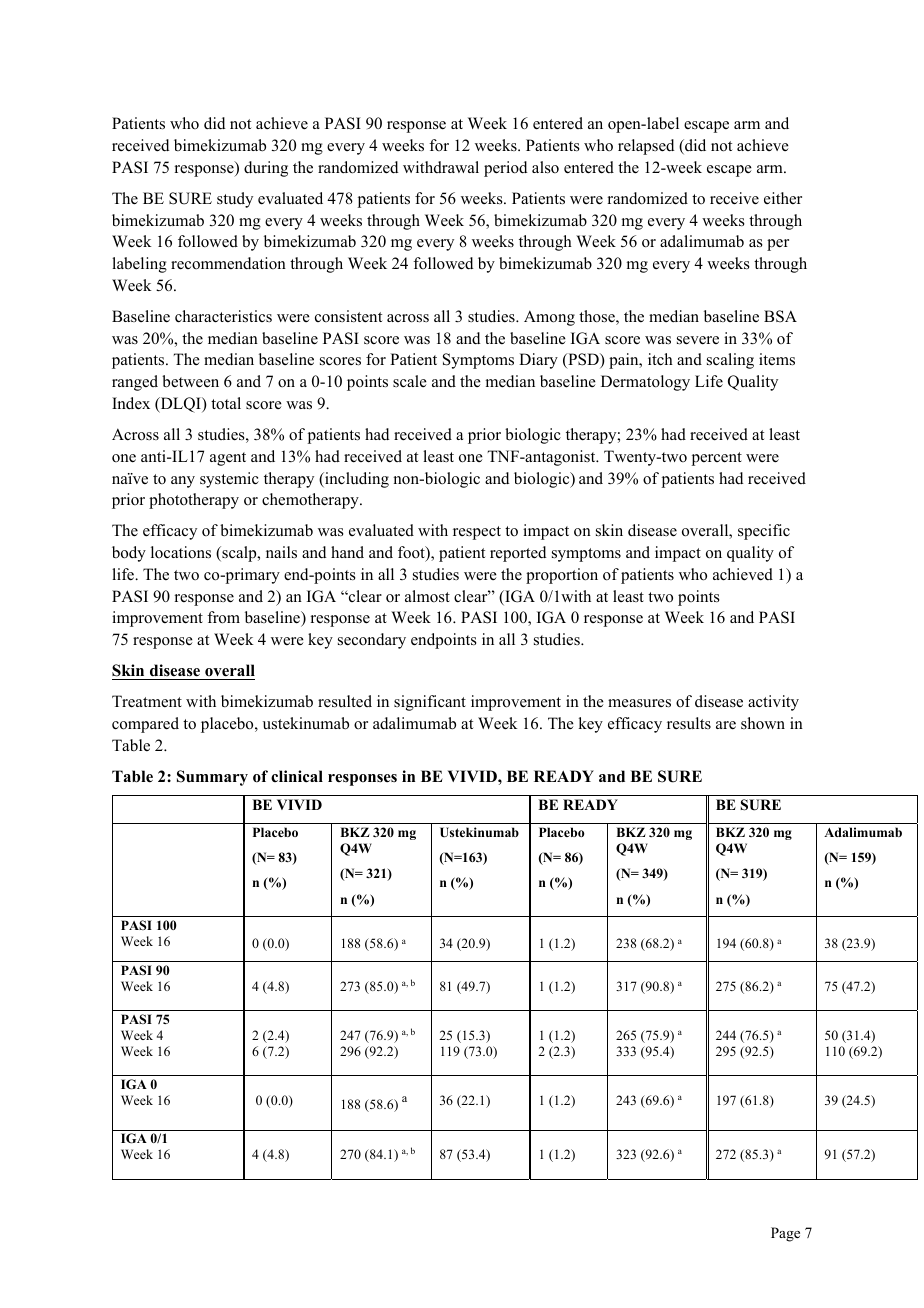  I want to click on Page, so click(785, 1234).
